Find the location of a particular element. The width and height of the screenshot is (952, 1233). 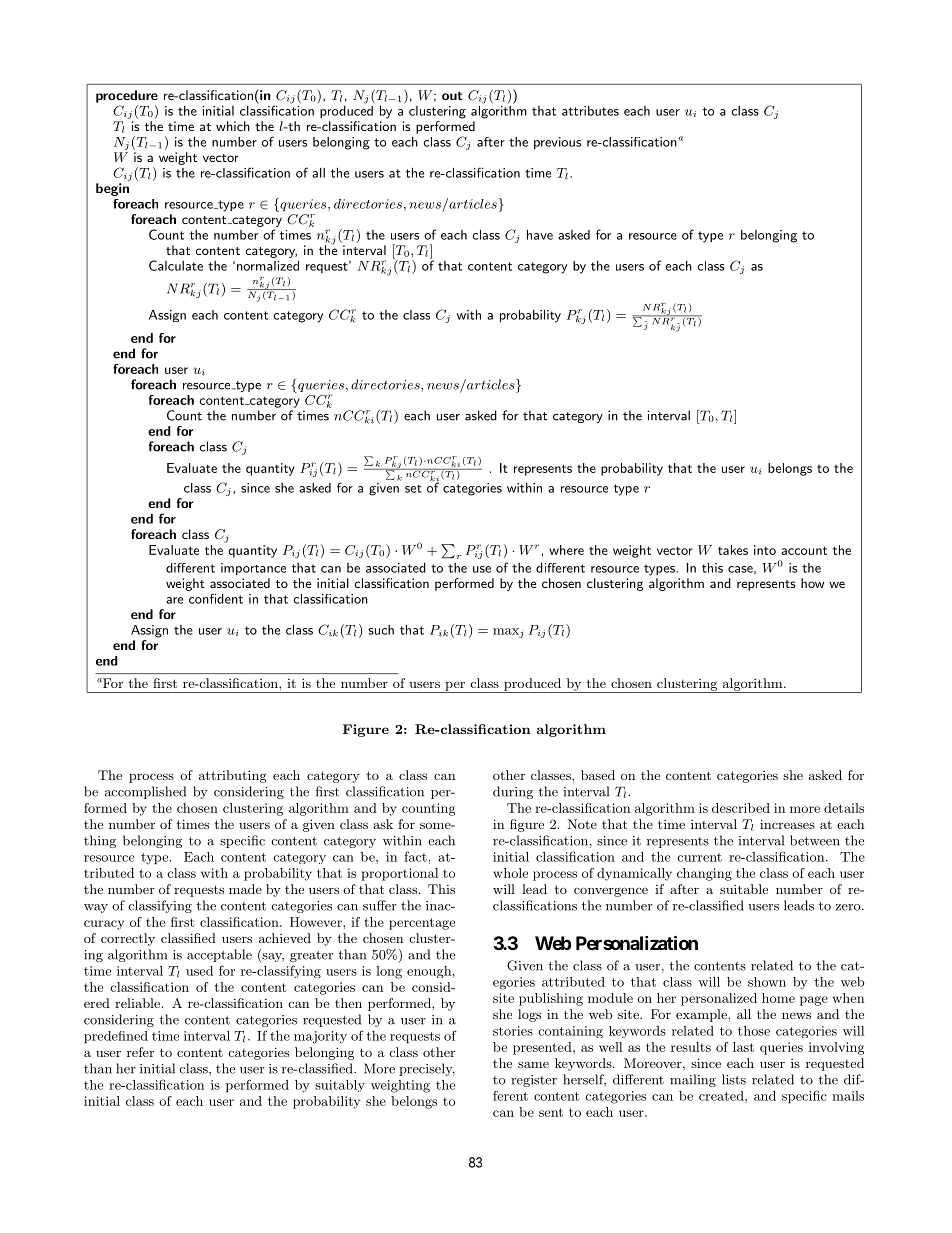

are is located at coordinates (174, 600).
